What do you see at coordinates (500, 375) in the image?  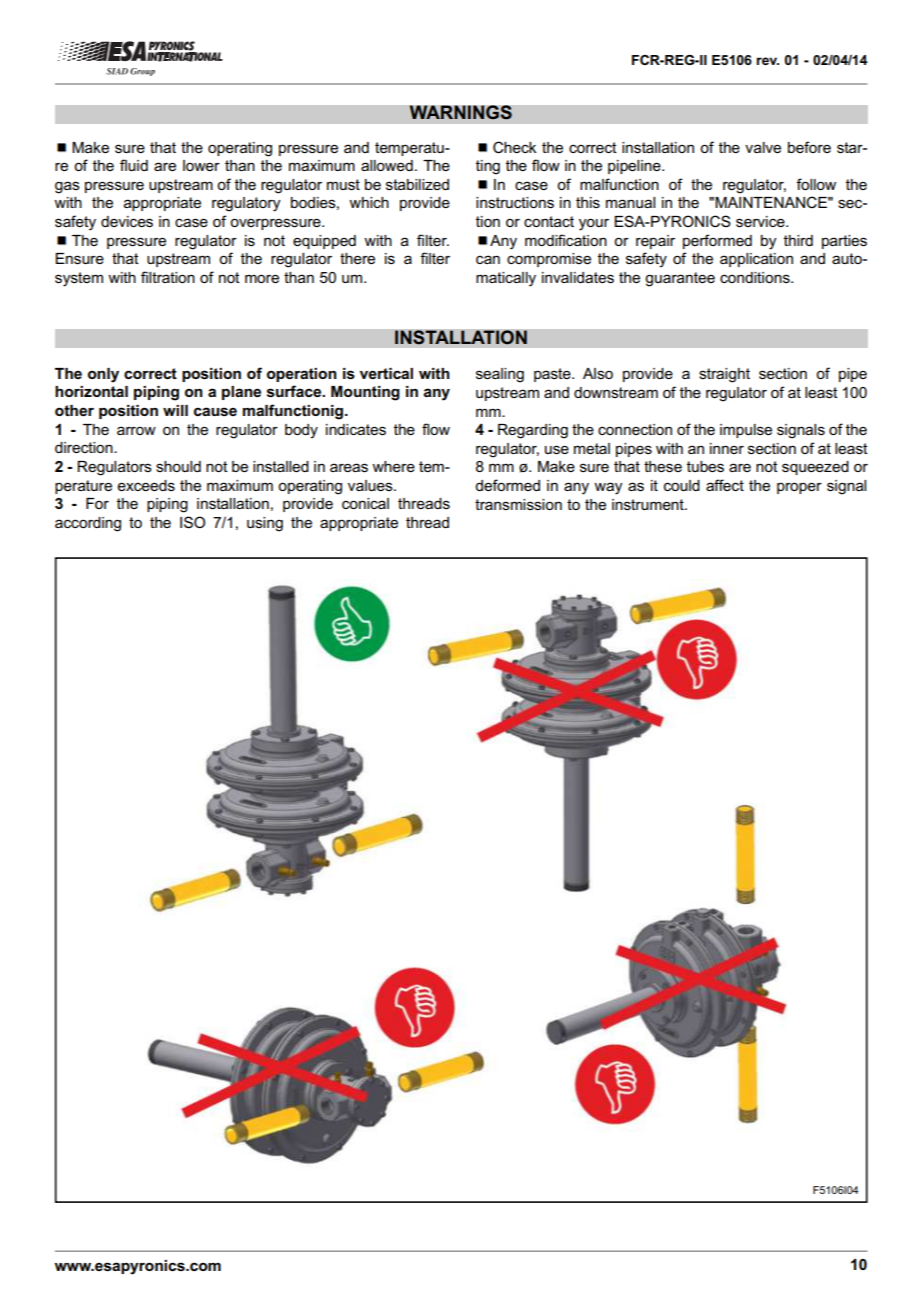 I see `sealing` at bounding box center [500, 375].
